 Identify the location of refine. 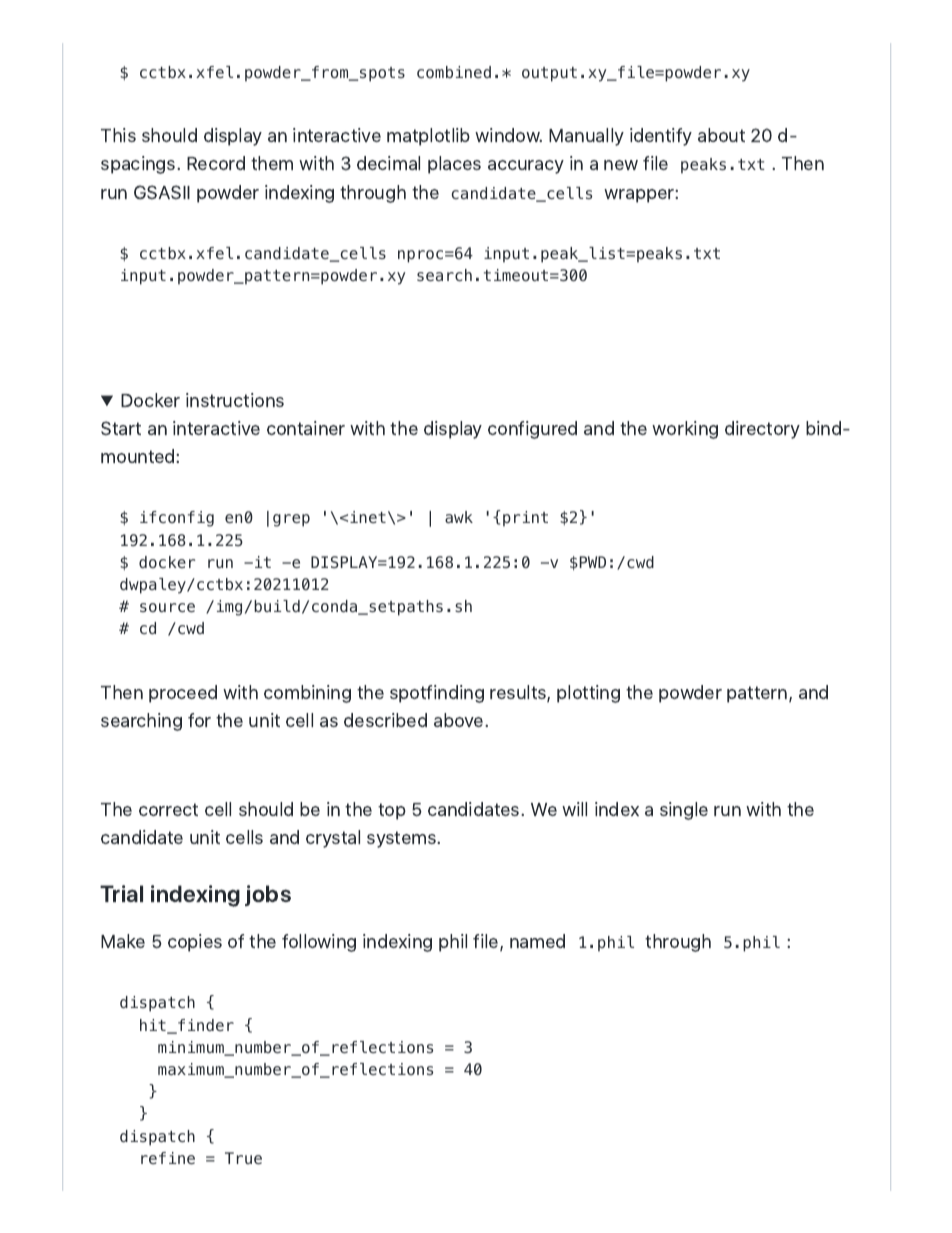
(168, 1158).
